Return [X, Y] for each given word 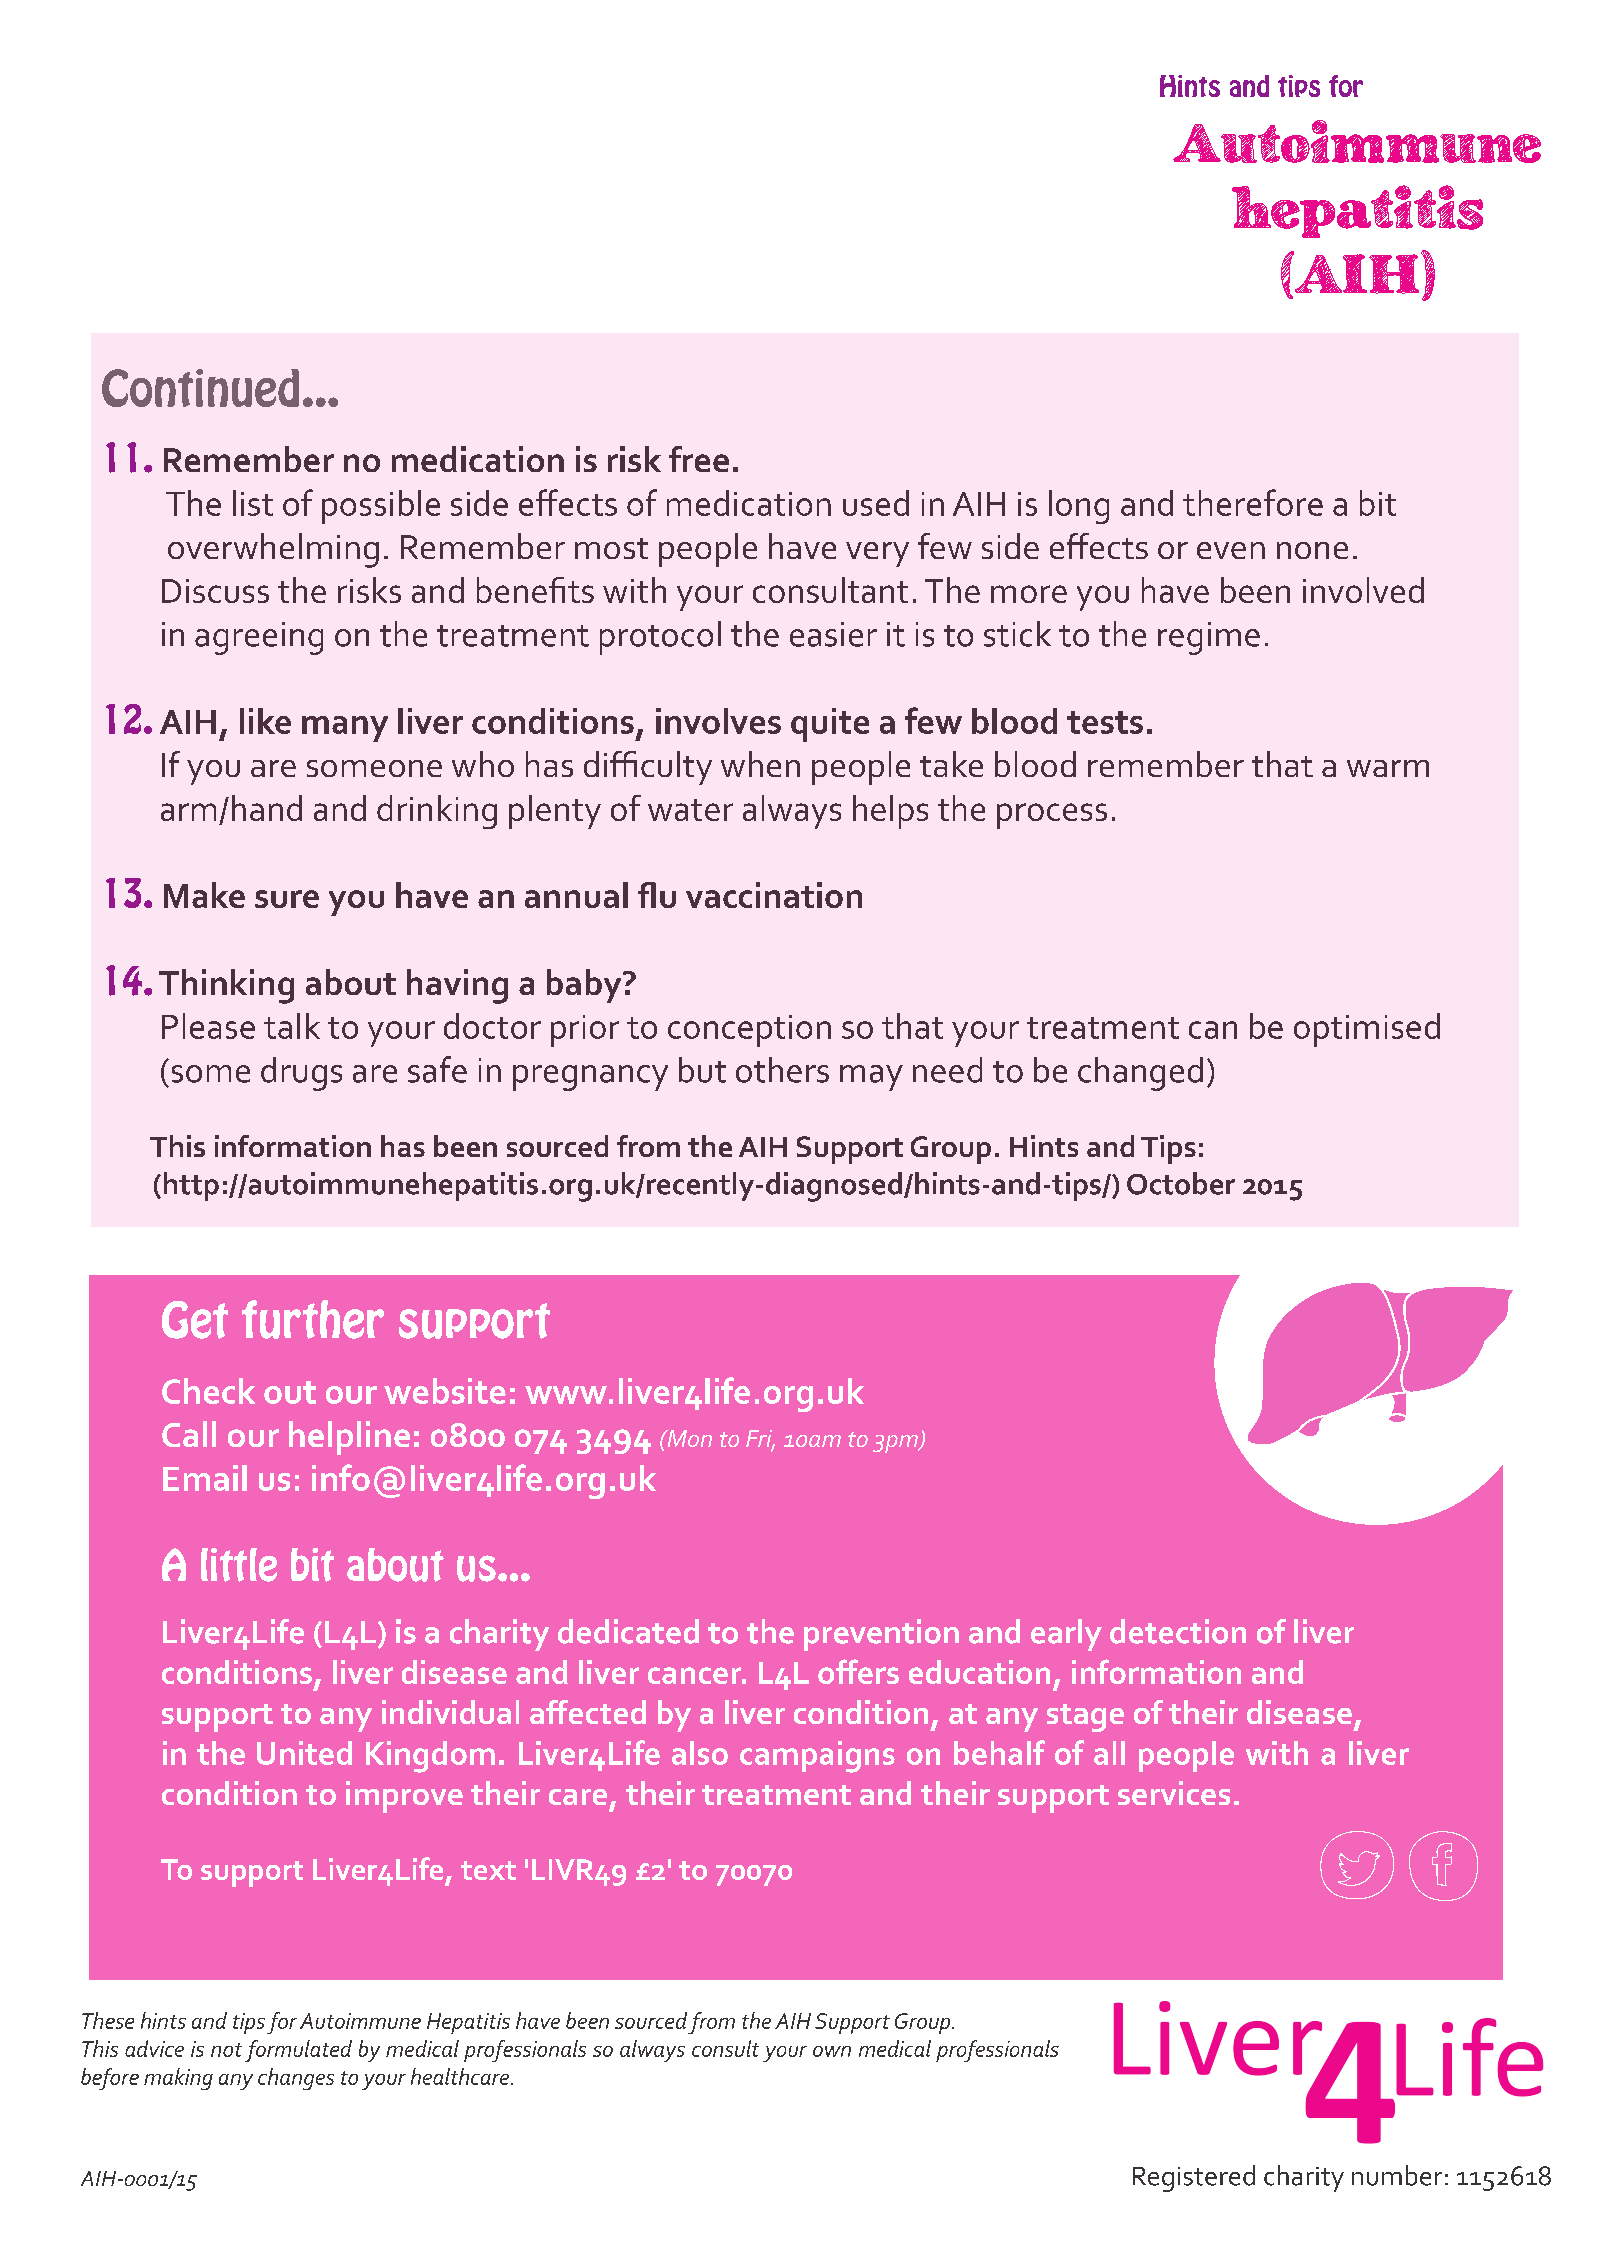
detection [1178, 1631]
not [226, 2050]
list [253, 503]
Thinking [226, 986]
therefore [1253, 502]
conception [749, 1031]
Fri [760, 1439]
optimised [1367, 1030]
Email [205, 1478]
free [699, 459]
